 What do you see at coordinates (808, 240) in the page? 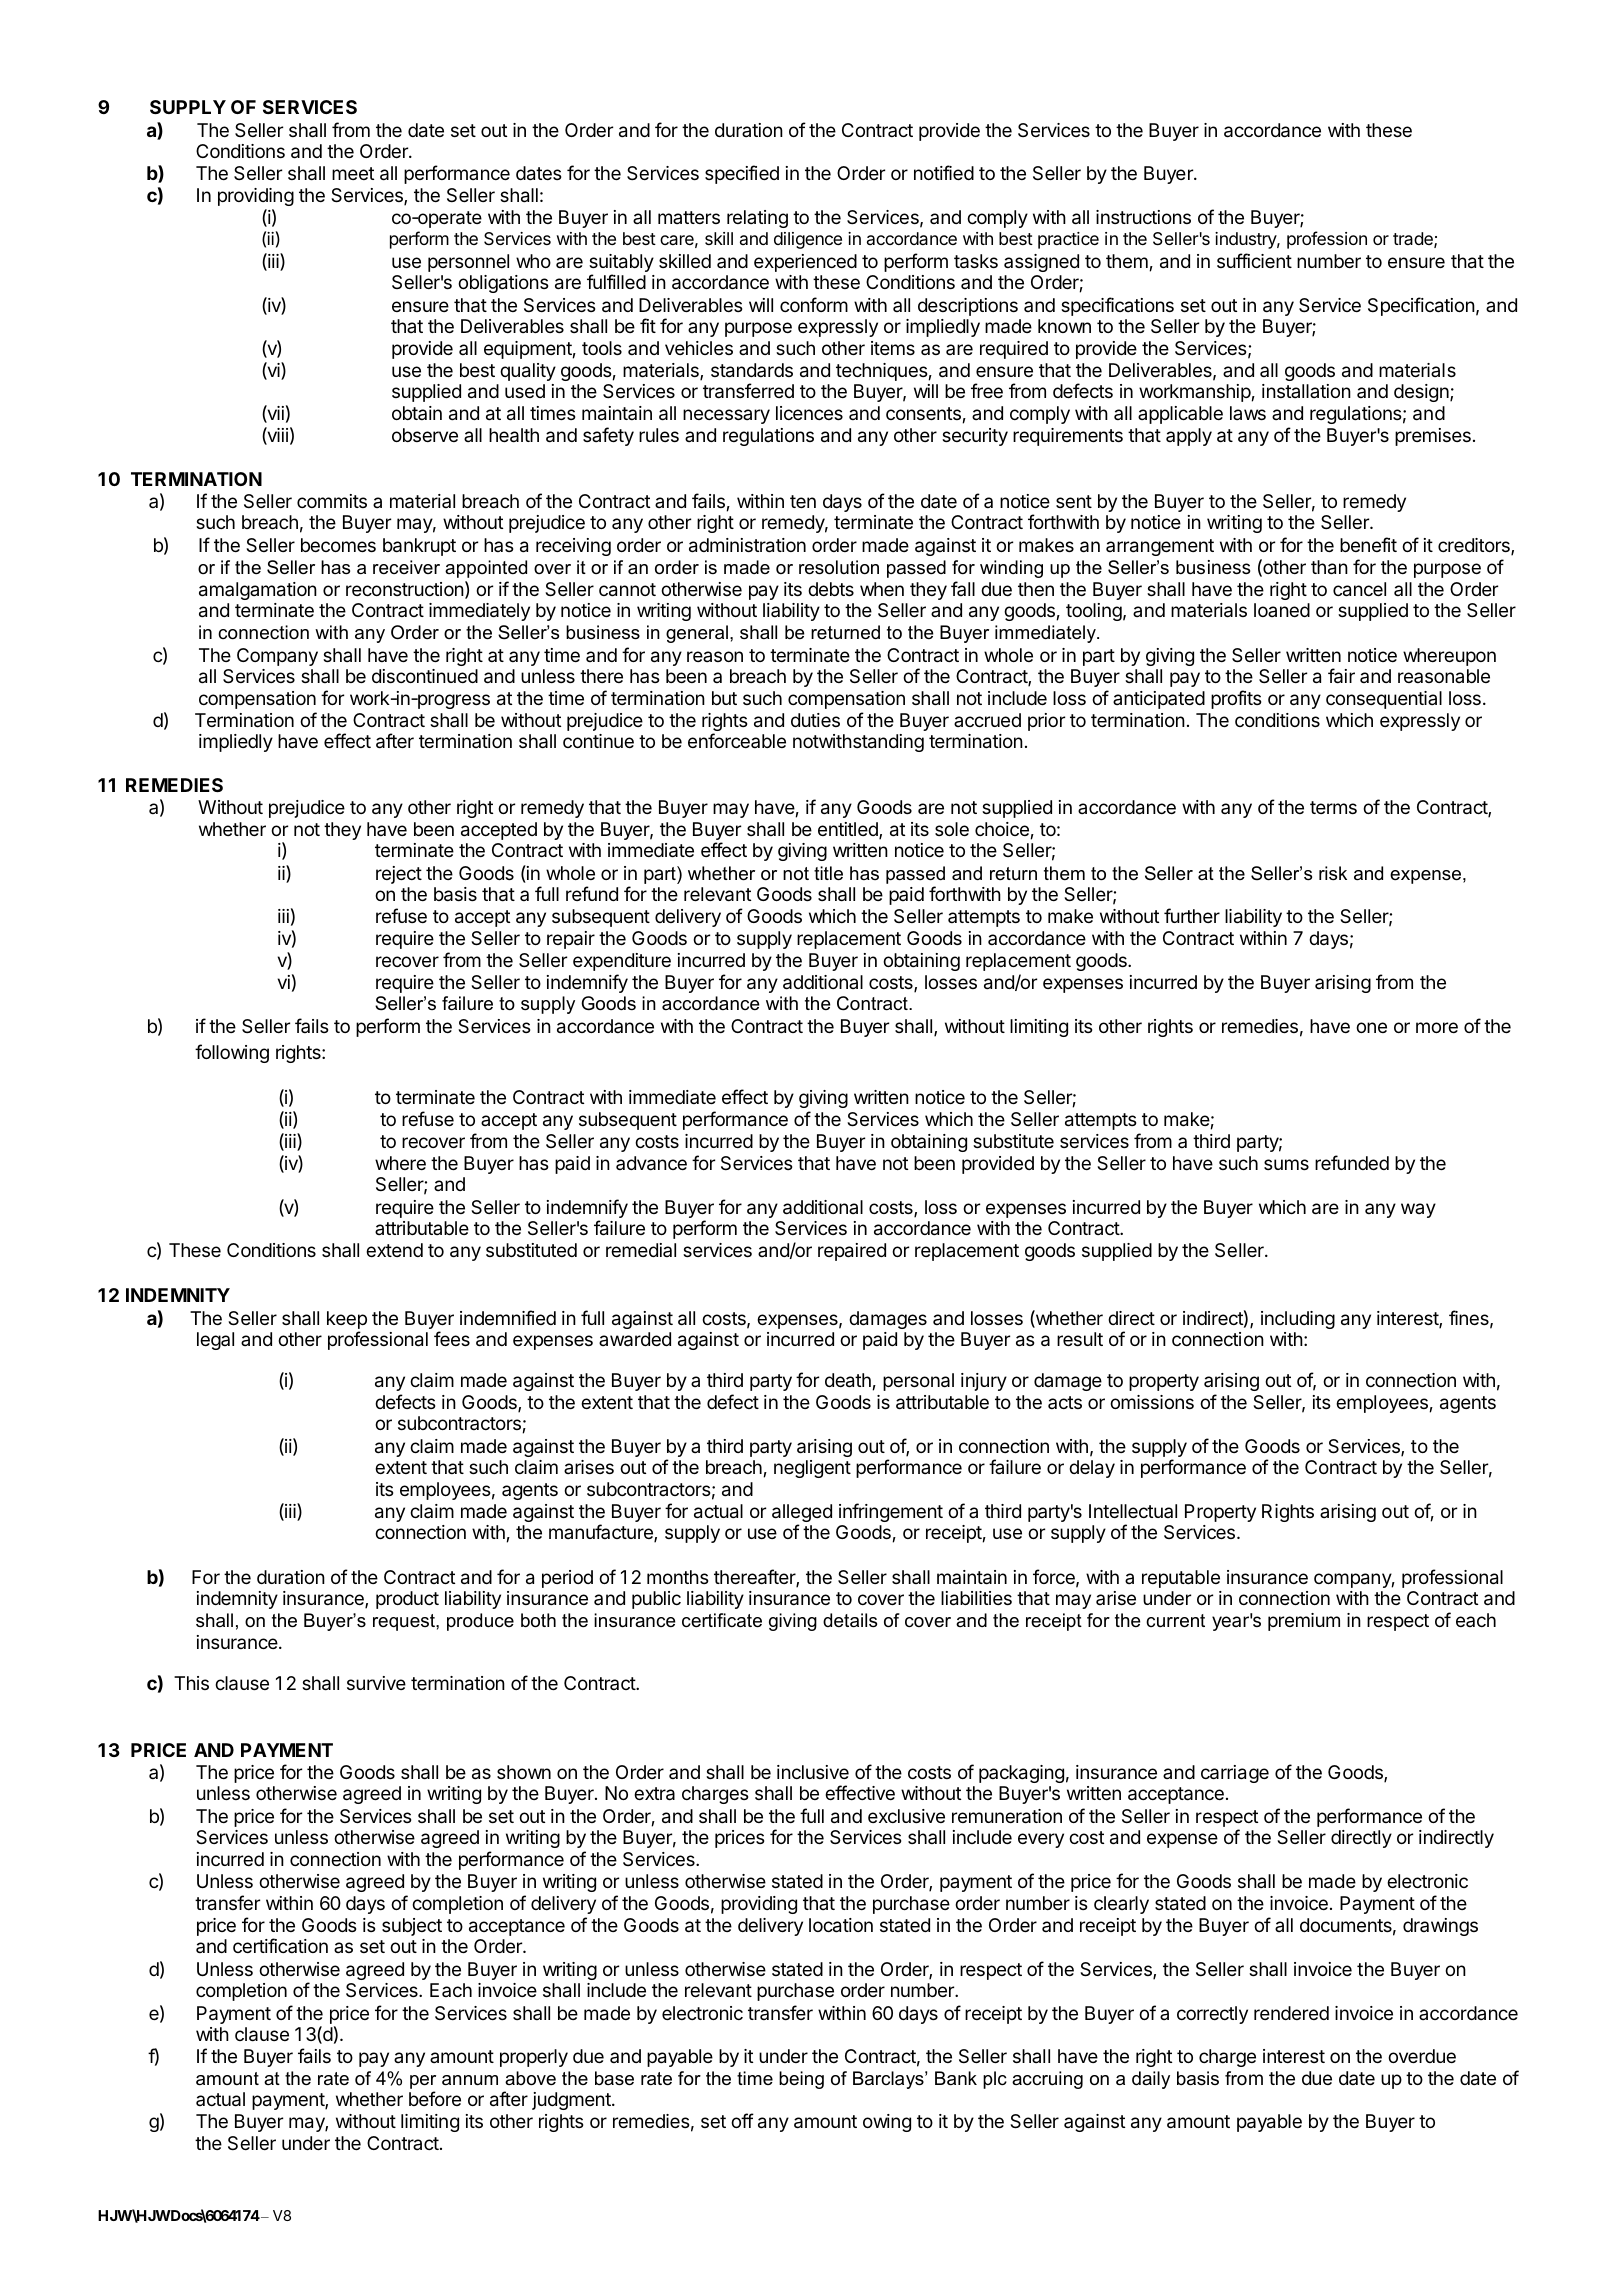
I see `diligence` at bounding box center [808, 240].
